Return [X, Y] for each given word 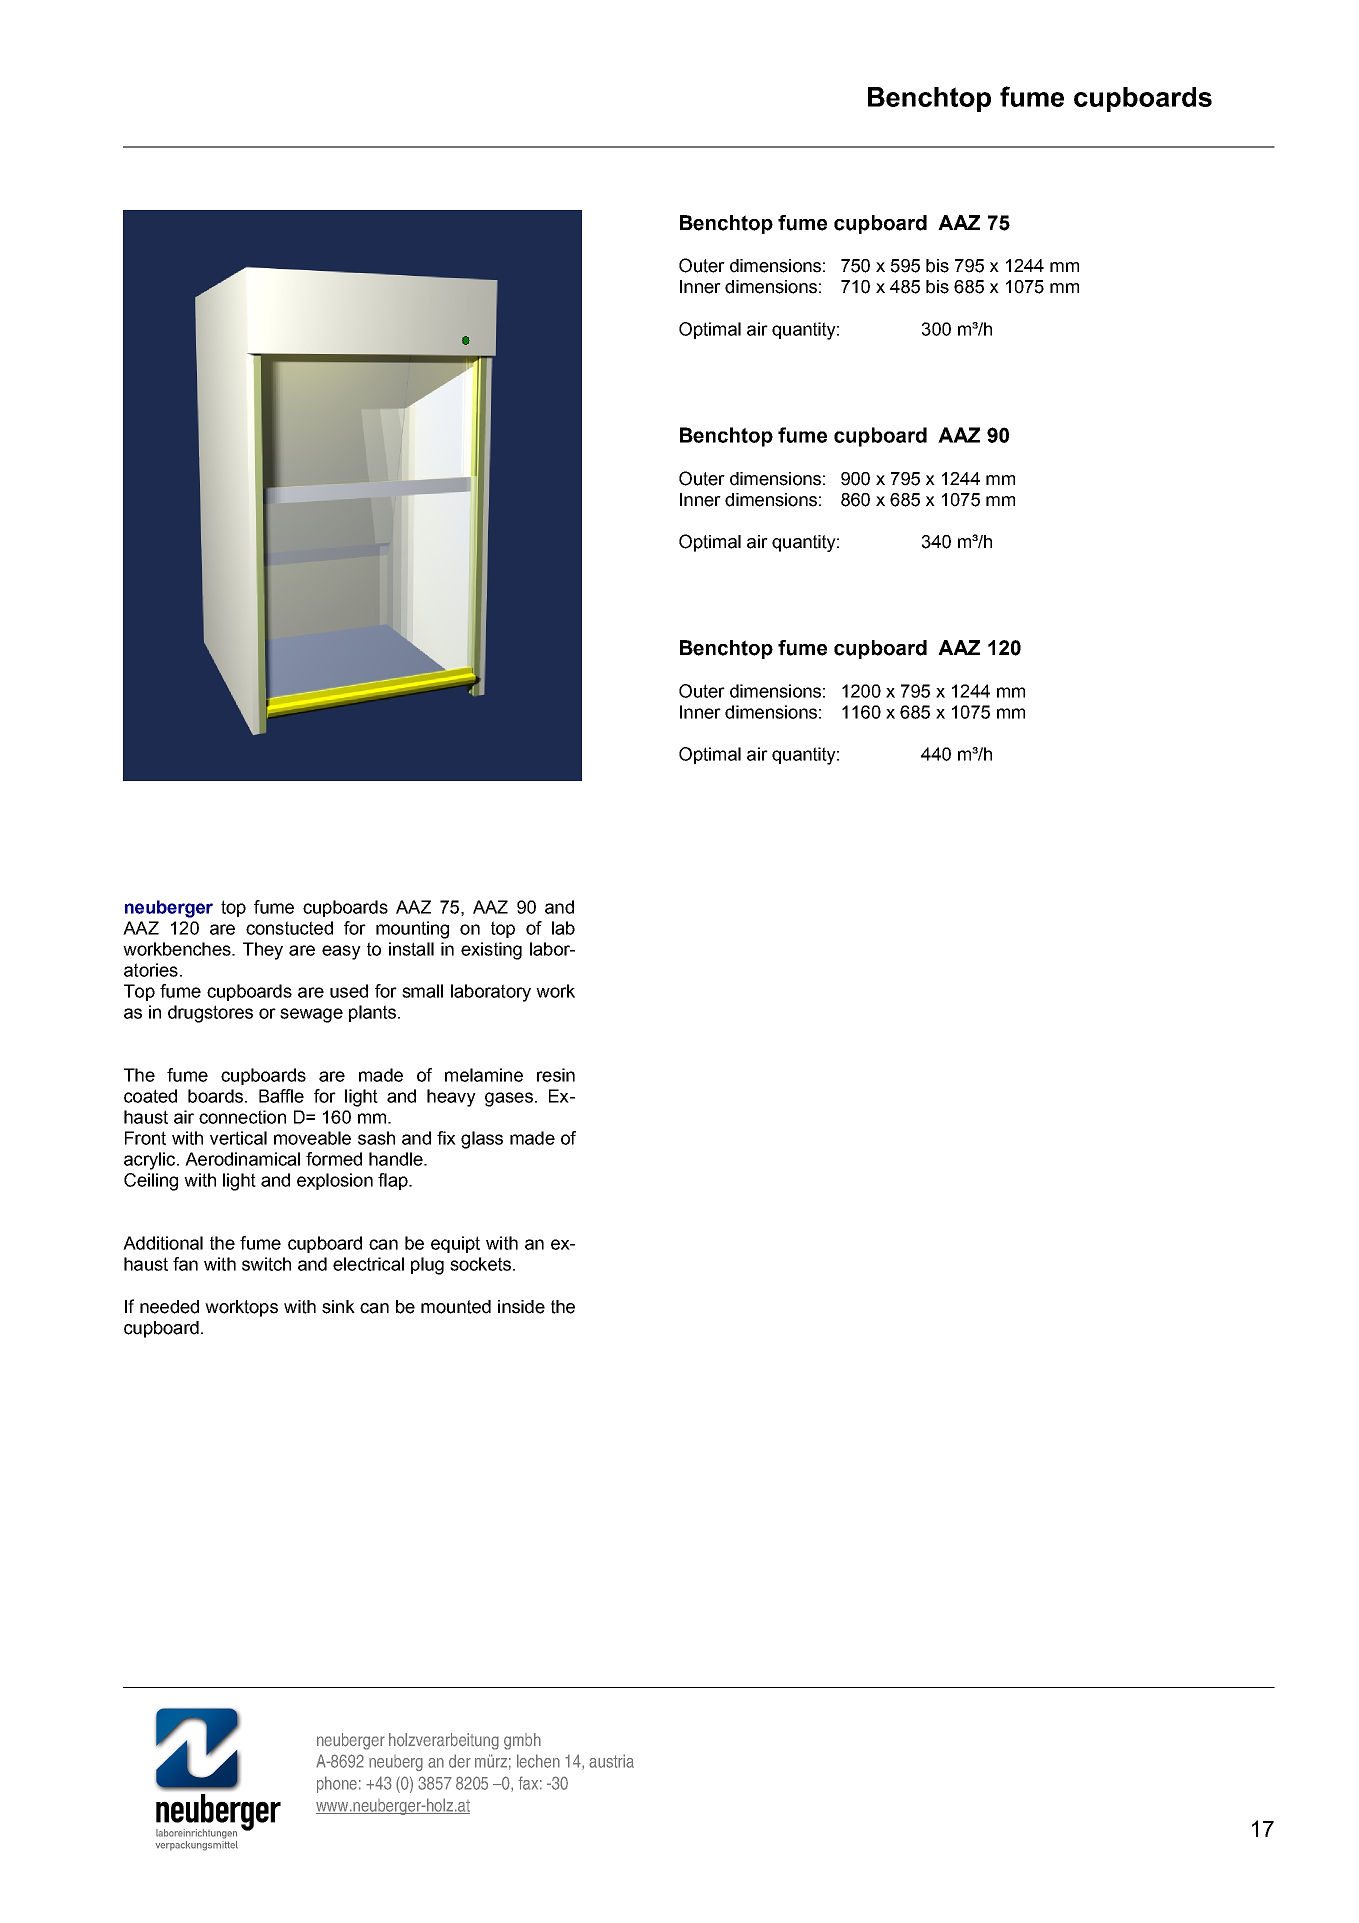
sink [338, 1307]
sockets [480, 1264]
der [460, 1761]
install [411, 949]
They [263, 951]
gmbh [522, 1741]
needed [169, 1307]
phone [337, 1784]
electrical [368, 1264]
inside [521, 1307]
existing [491, 951]
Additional [163, 1243]
